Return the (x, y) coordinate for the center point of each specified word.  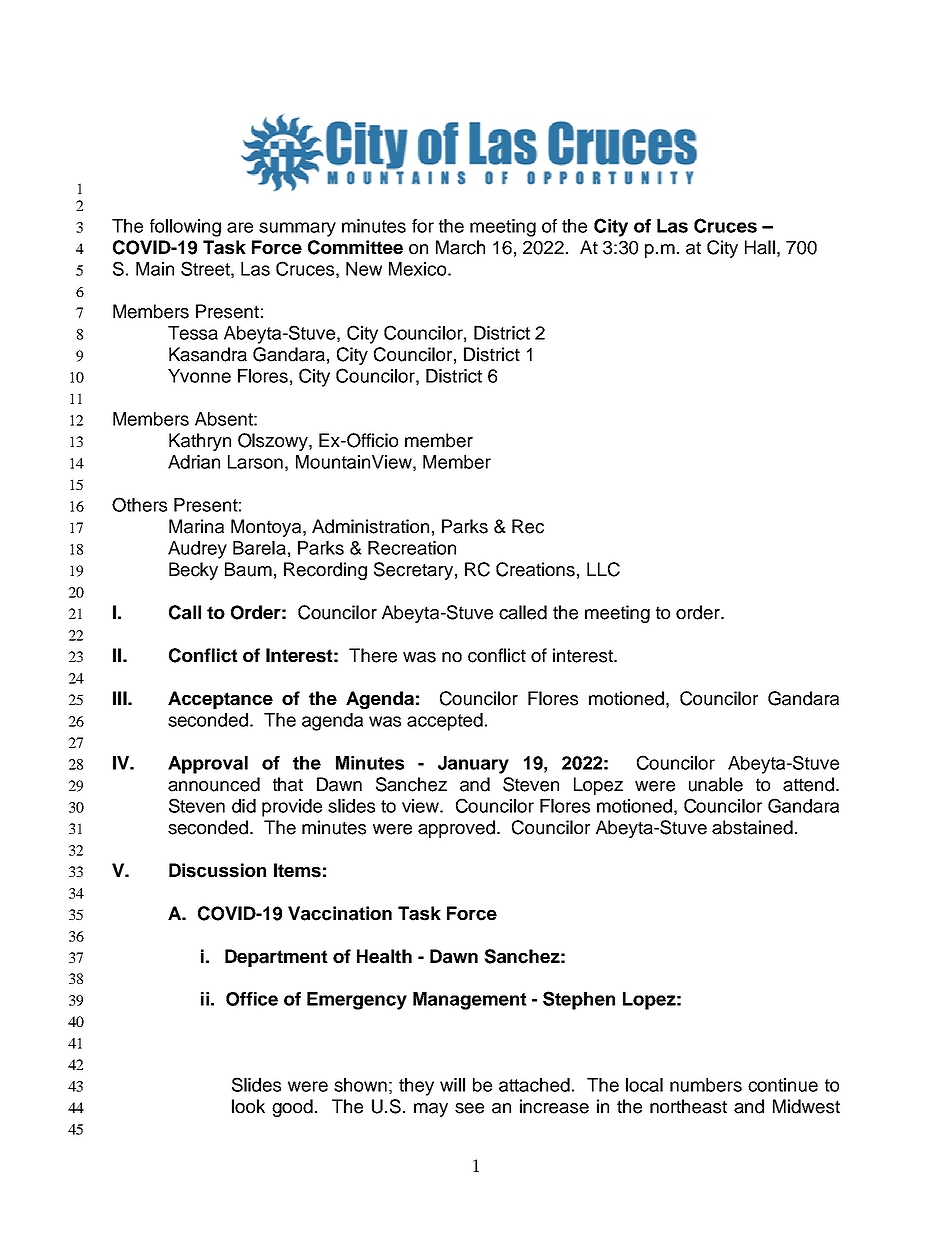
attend (808, 784)
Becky (193, 571)
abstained (752, 827)
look (248, 1106)
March (460, 247)
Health (384, 956)
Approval (208, 765)
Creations (535, 569)
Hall (760, 247)
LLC (603, 569)
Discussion (217, 870)
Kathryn (200, 442)
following (185, 228)
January (473, 765)
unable (716, 784)
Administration (370, 526)
